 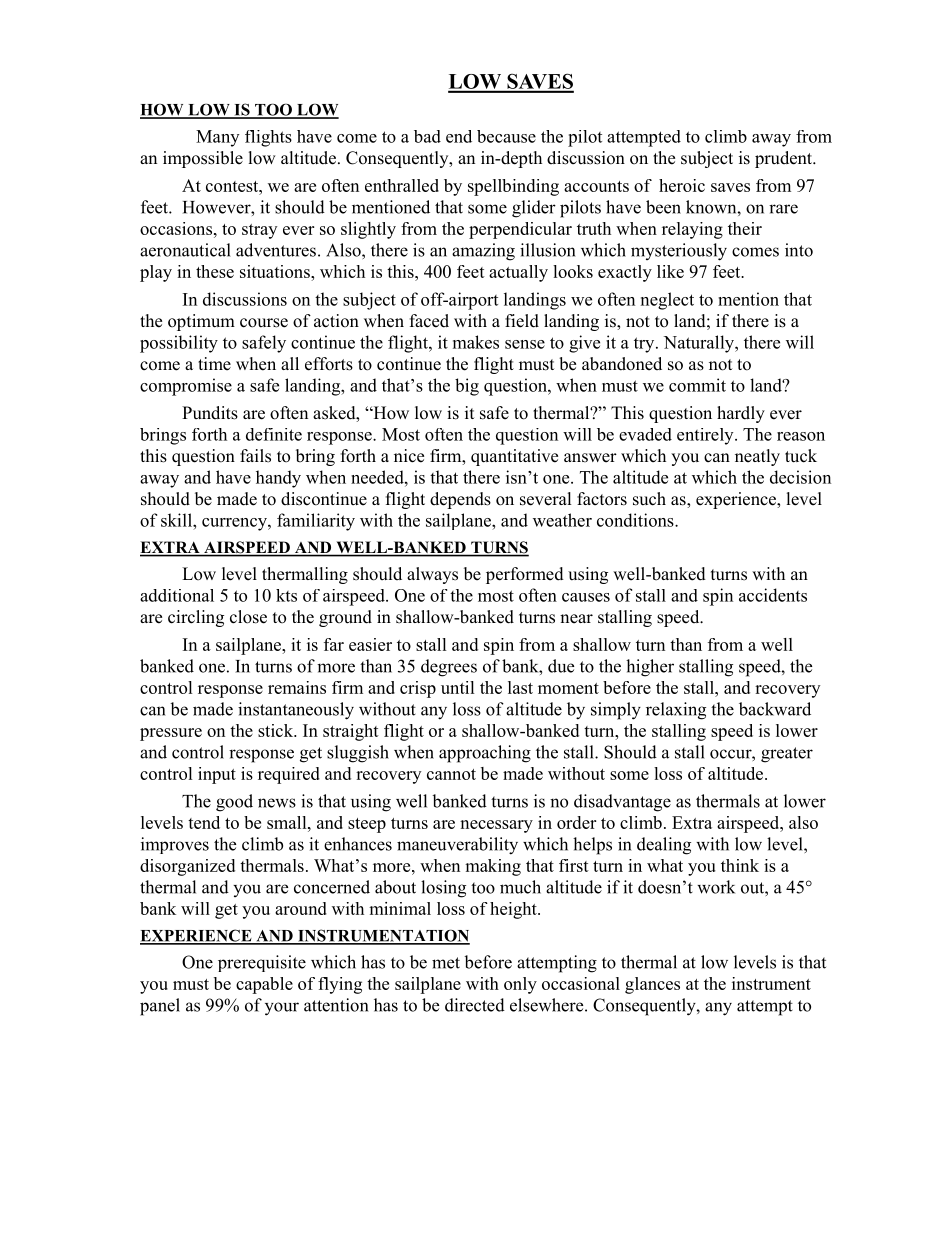 I want to click on good, so click(x=234, y=803).
